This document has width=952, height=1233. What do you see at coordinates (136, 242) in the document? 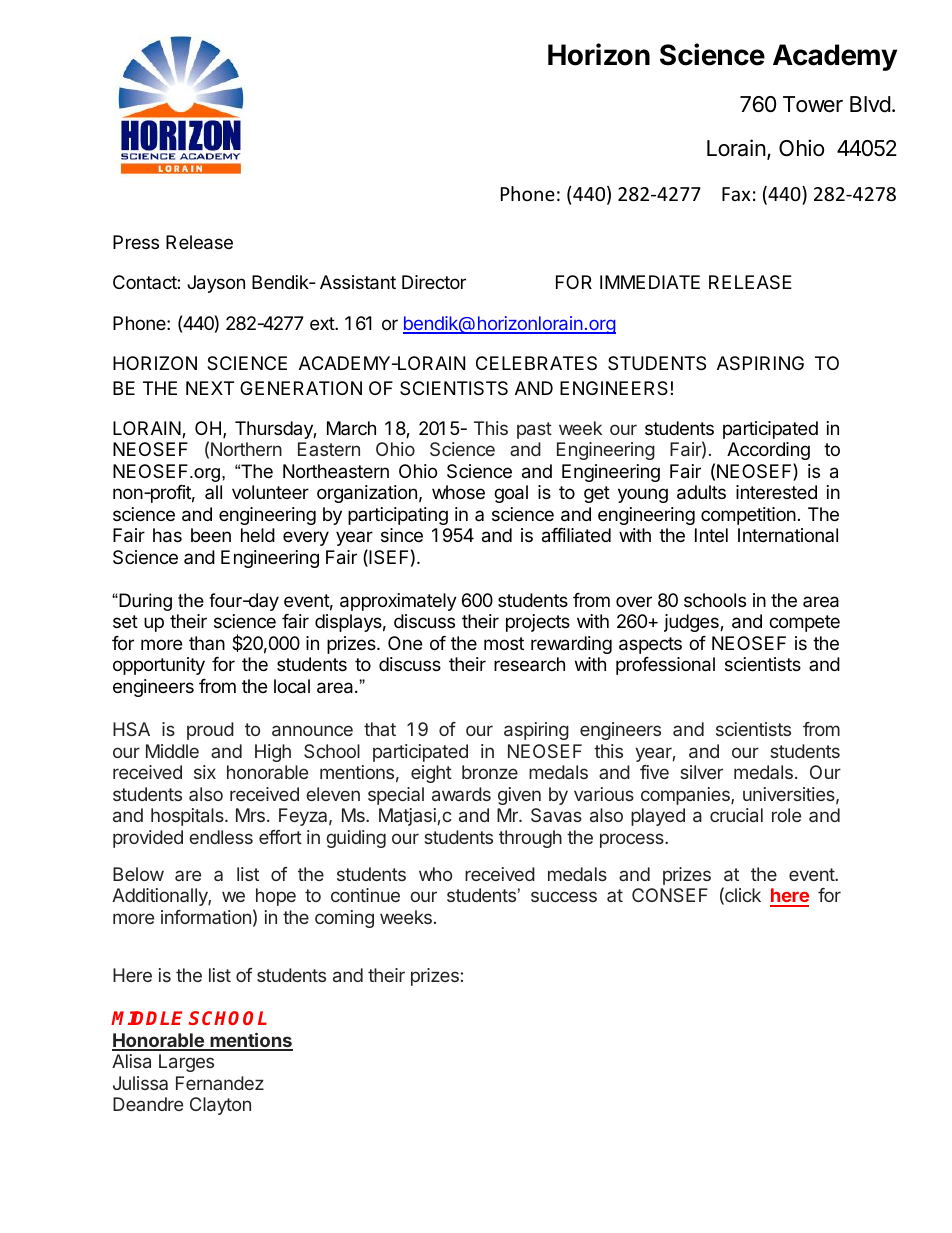
I see `Press` at bounding box center [136, 242].
